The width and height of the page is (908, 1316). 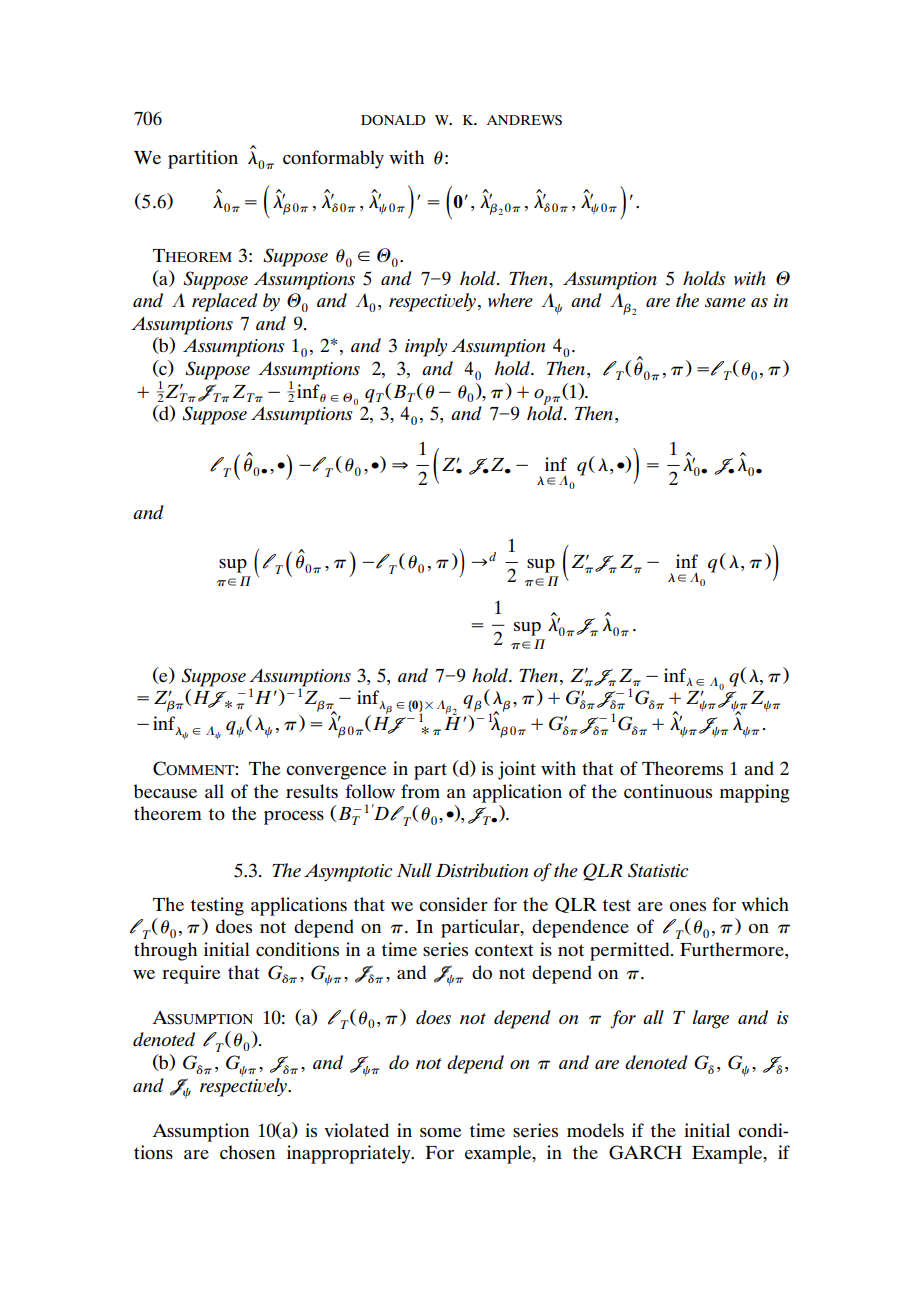 What do you see at coordinates (247, 1152) in the page?
I see `chosen` at bounding box center [247, 1152].
